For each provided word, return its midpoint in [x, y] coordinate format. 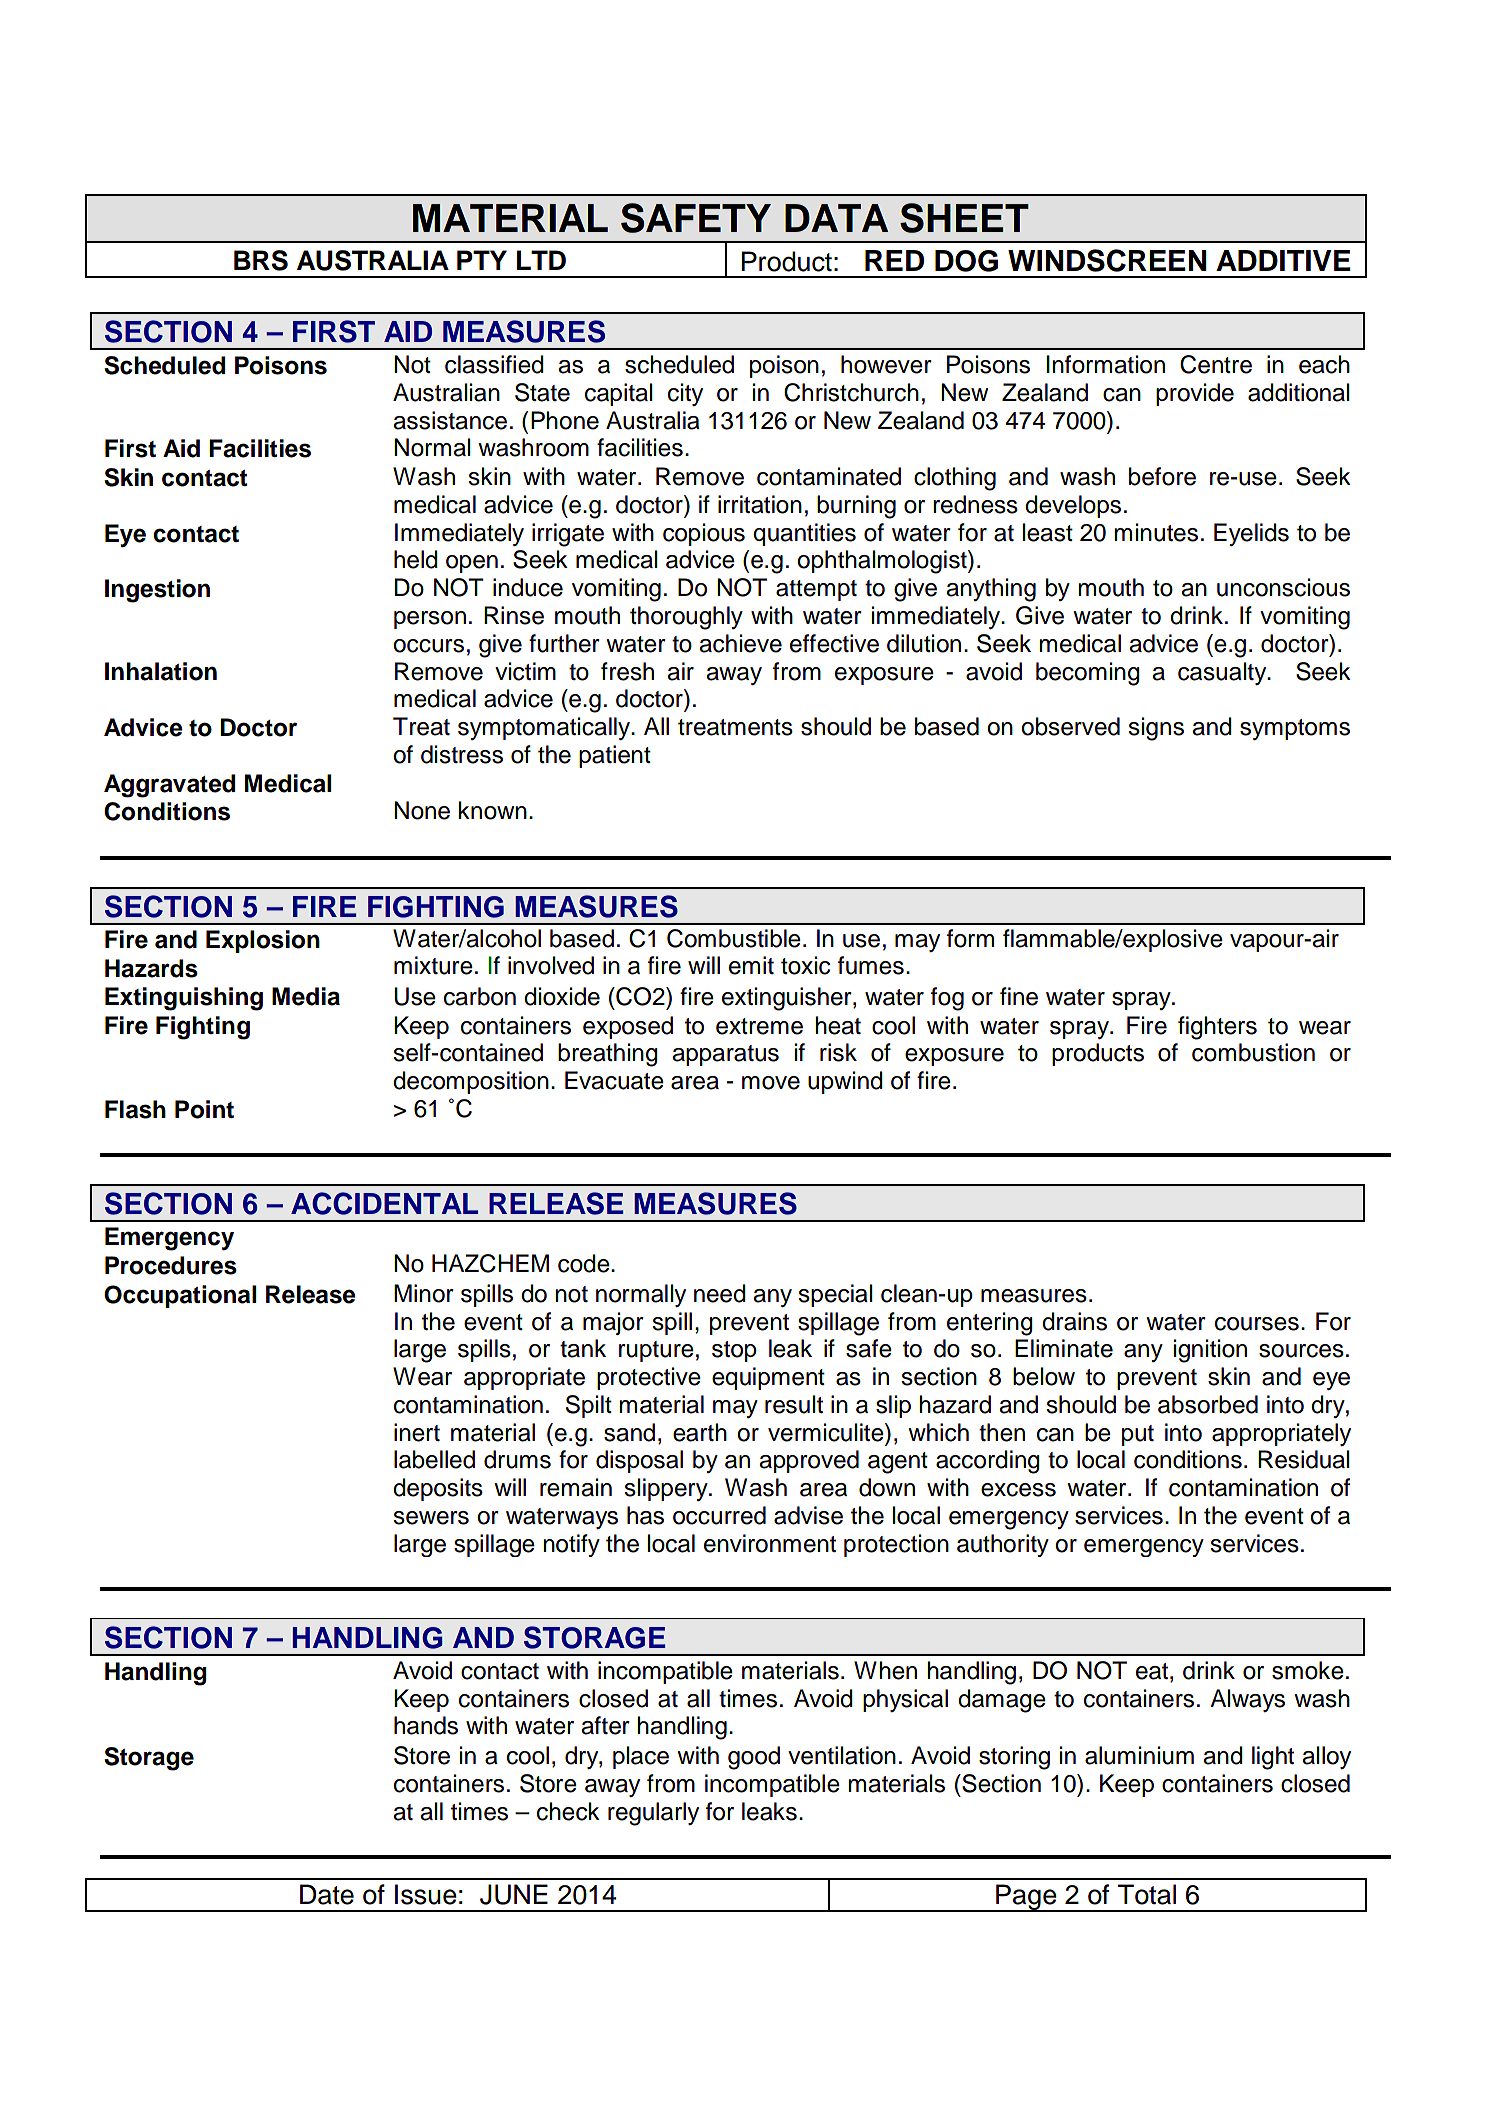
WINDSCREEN [1107, 260]
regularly [653, 1814]
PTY [482, 260]
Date [327, 1894]
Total [1147, 1894]
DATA [836, 218]
